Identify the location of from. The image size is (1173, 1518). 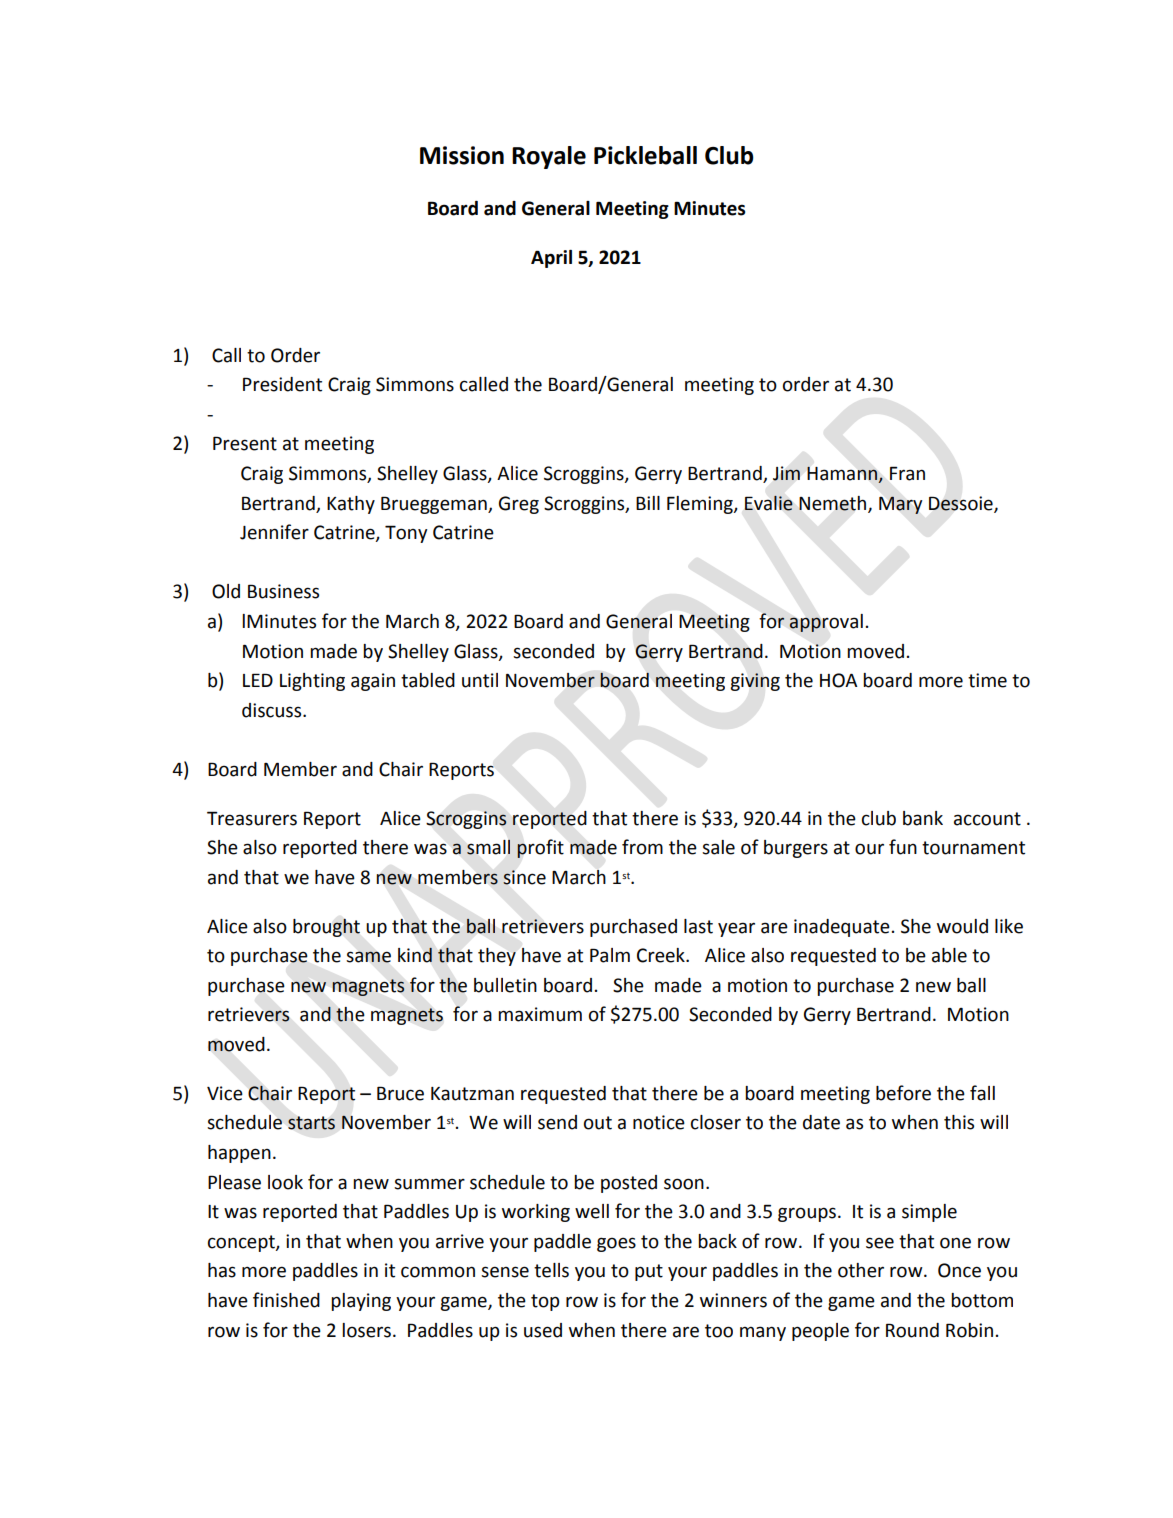
(642, 847).
